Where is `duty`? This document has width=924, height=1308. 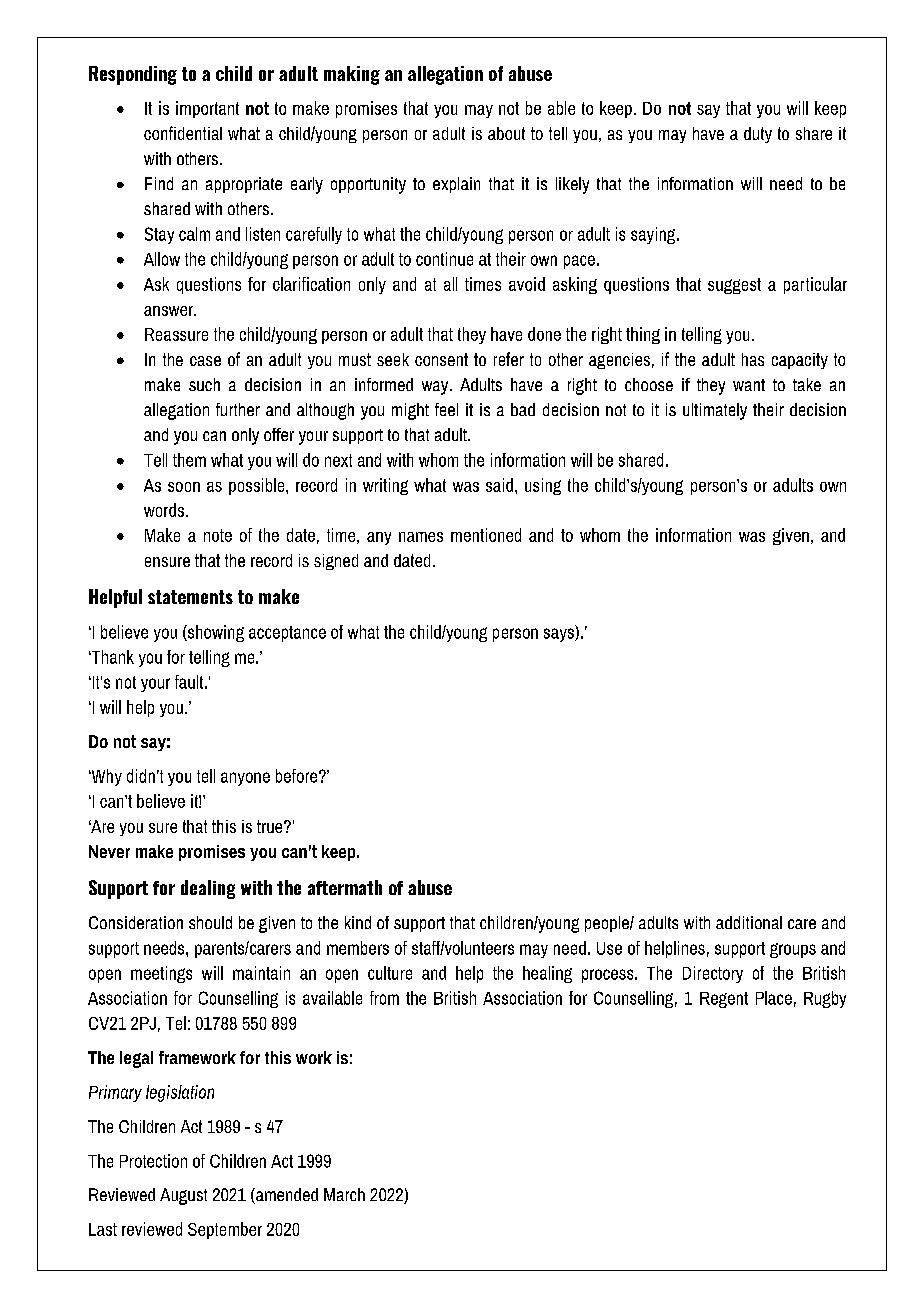 duty is located at coordinates (758, 135).
